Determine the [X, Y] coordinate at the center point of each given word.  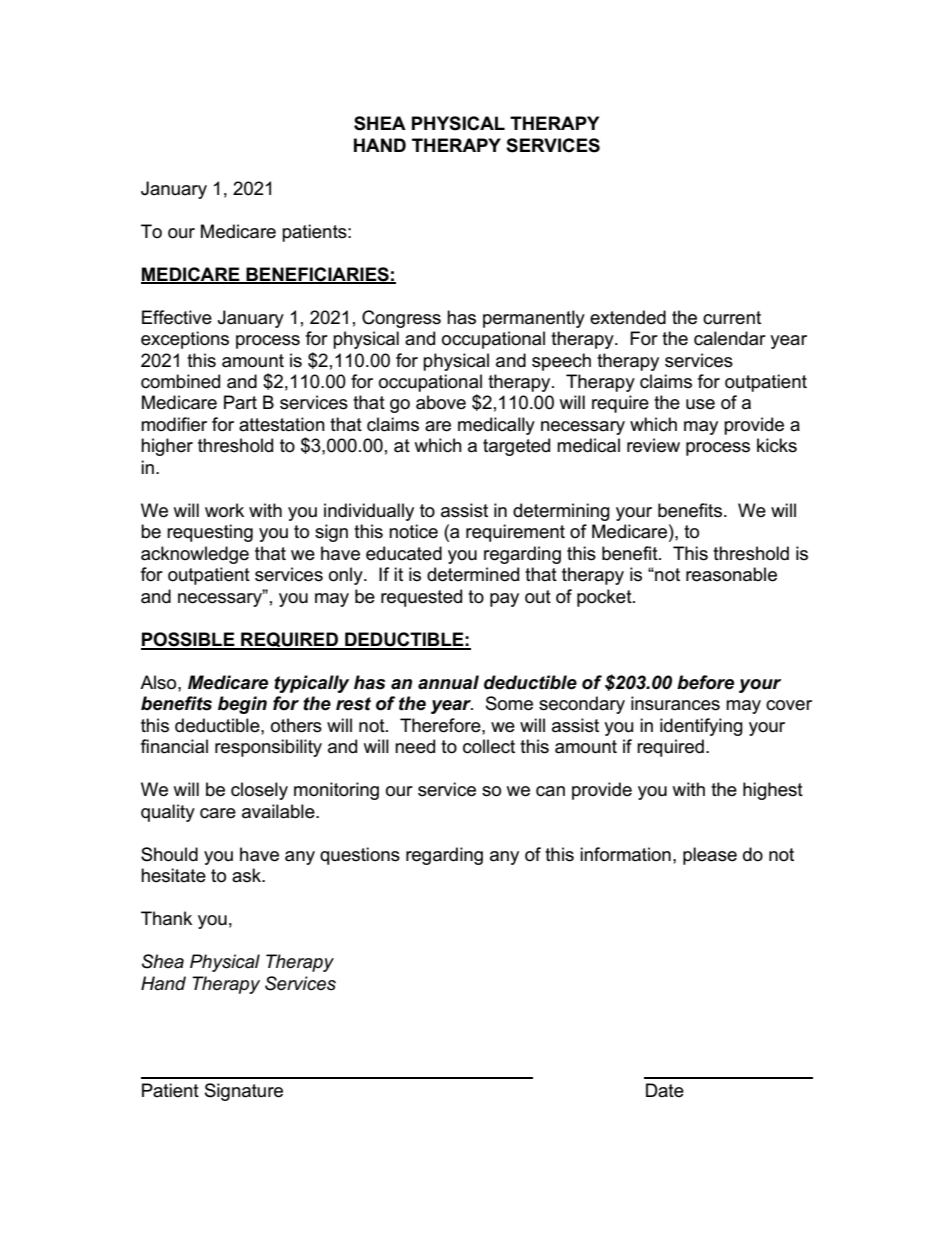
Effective [177, 317]
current [732, 318]
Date [665, 1090]
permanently [534, 319]
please [710, 856]
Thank [166, 918]
